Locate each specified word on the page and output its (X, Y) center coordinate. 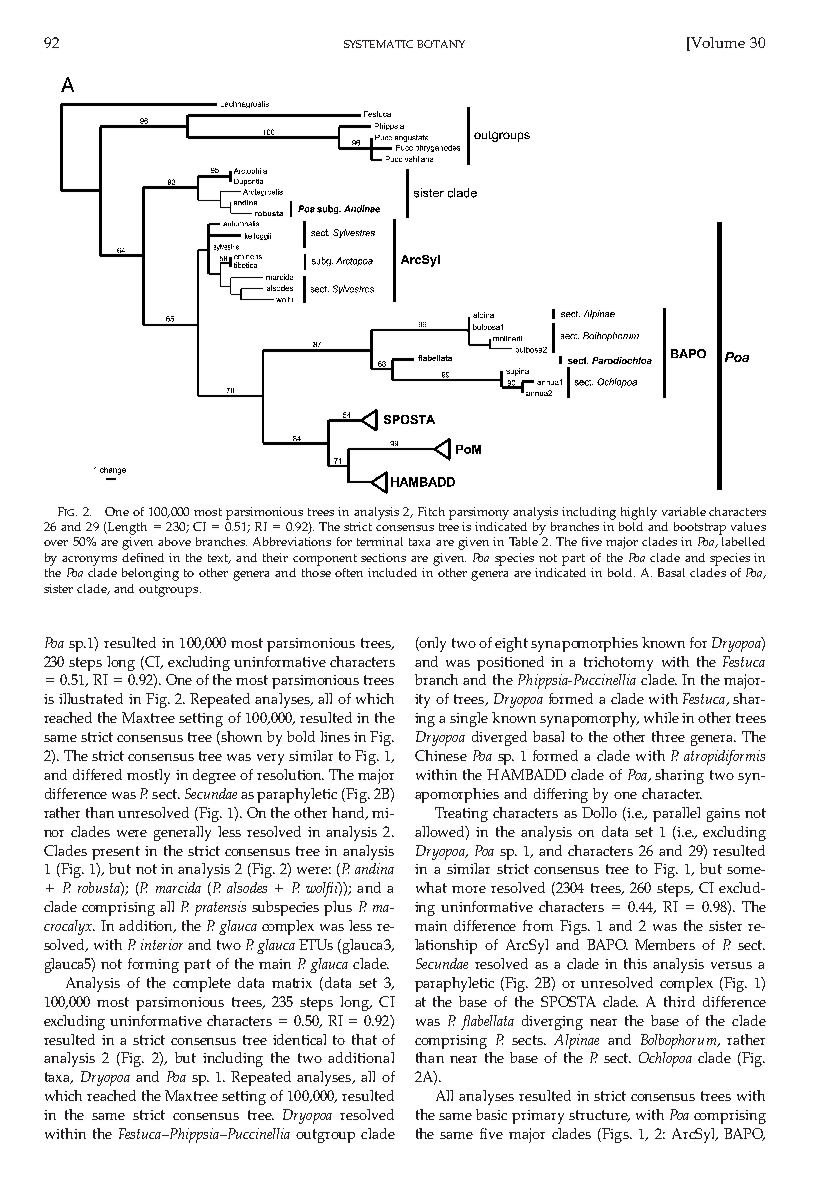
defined (143, 557)
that (364, 1039)
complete (202, 984)
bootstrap (700, 528)
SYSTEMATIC (378, 44)
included (392, 572)
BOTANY (441, 44)
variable (684, 511)
